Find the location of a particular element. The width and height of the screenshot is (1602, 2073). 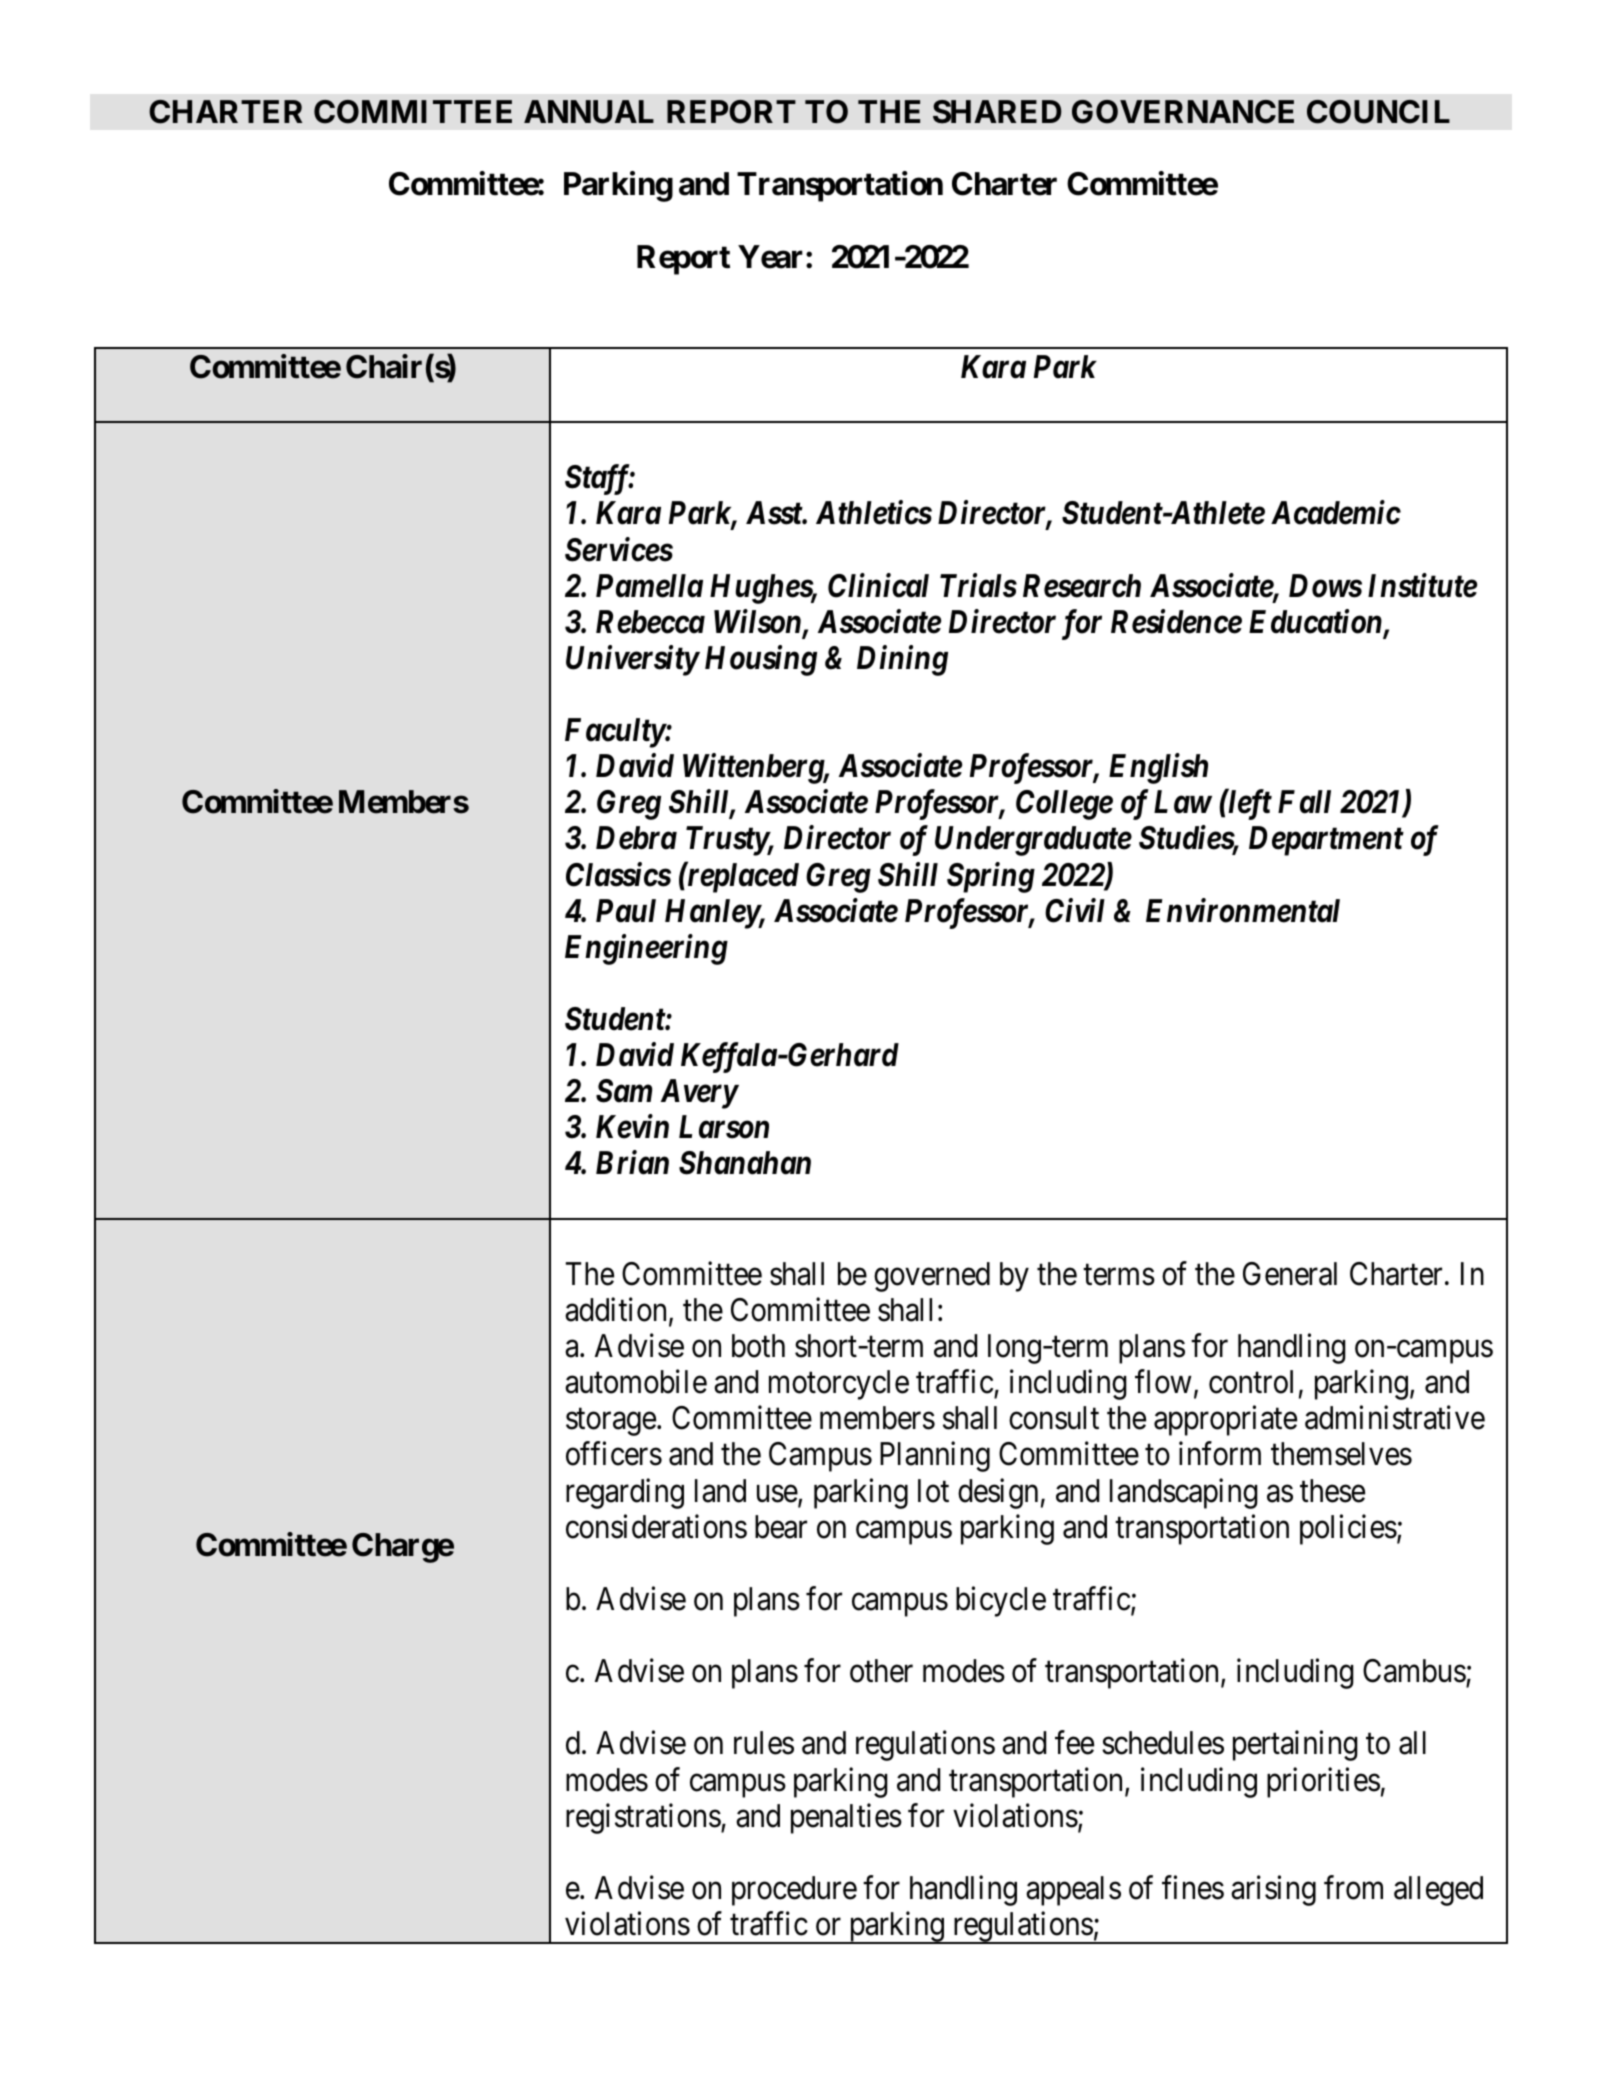

from is located at coordinates (1353, 1888).
